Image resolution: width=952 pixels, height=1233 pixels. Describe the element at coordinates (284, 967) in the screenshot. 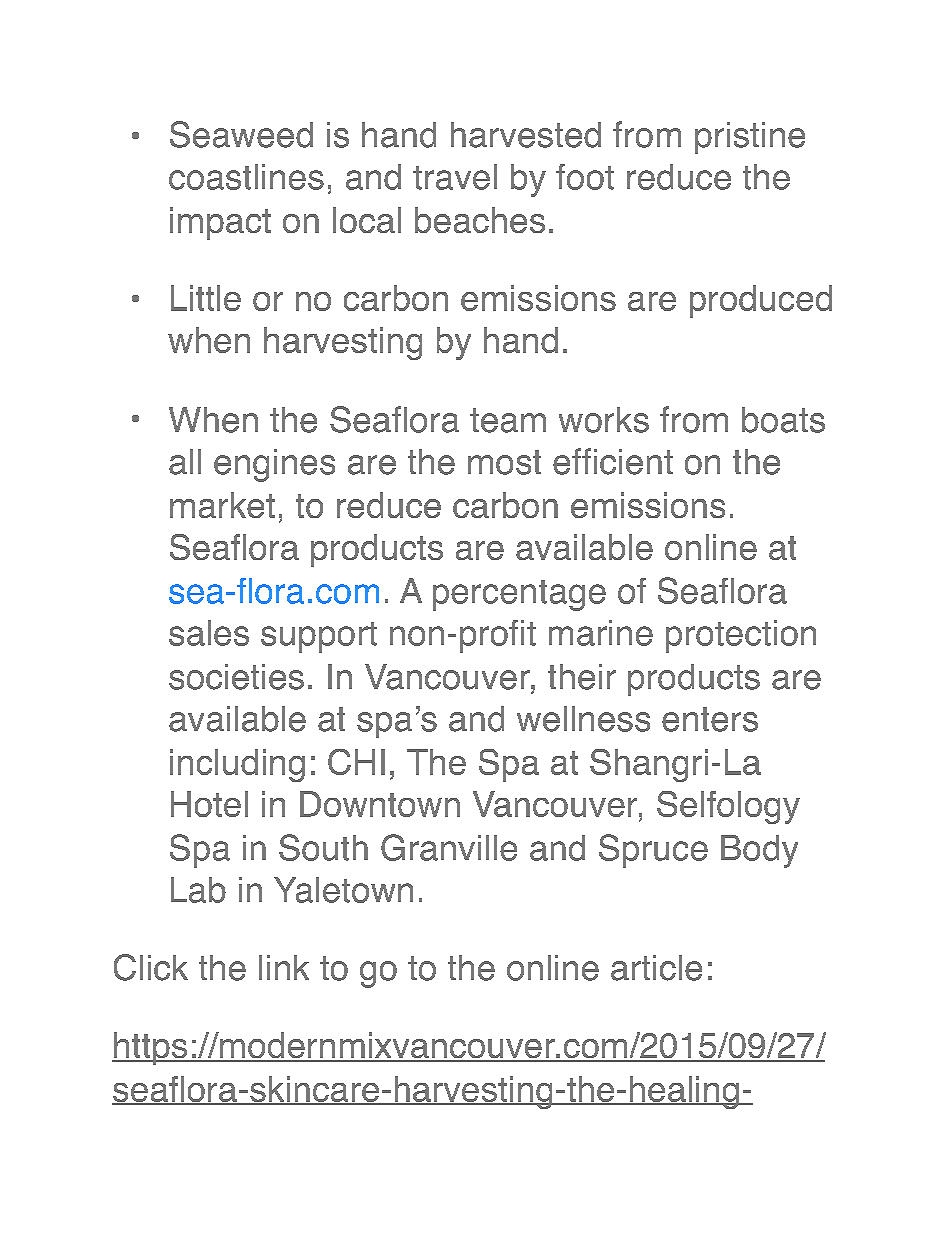

I see `link` at that location.
